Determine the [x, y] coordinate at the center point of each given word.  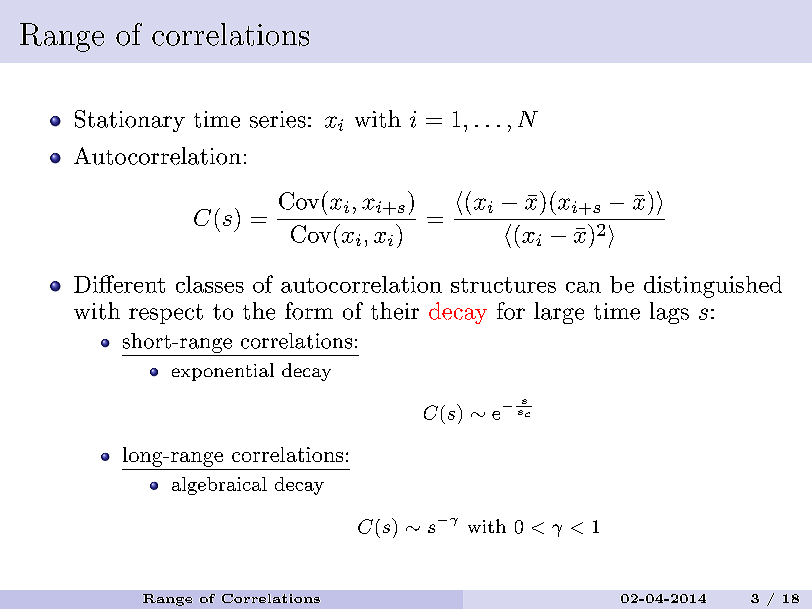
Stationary [130, 121]
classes [210, 284]
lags [669, 313]
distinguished [713, 287]
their [395, 311]
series [278, 119]
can [583, 287]
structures [503, 285]
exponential [223, 372]
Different [119, 284]
